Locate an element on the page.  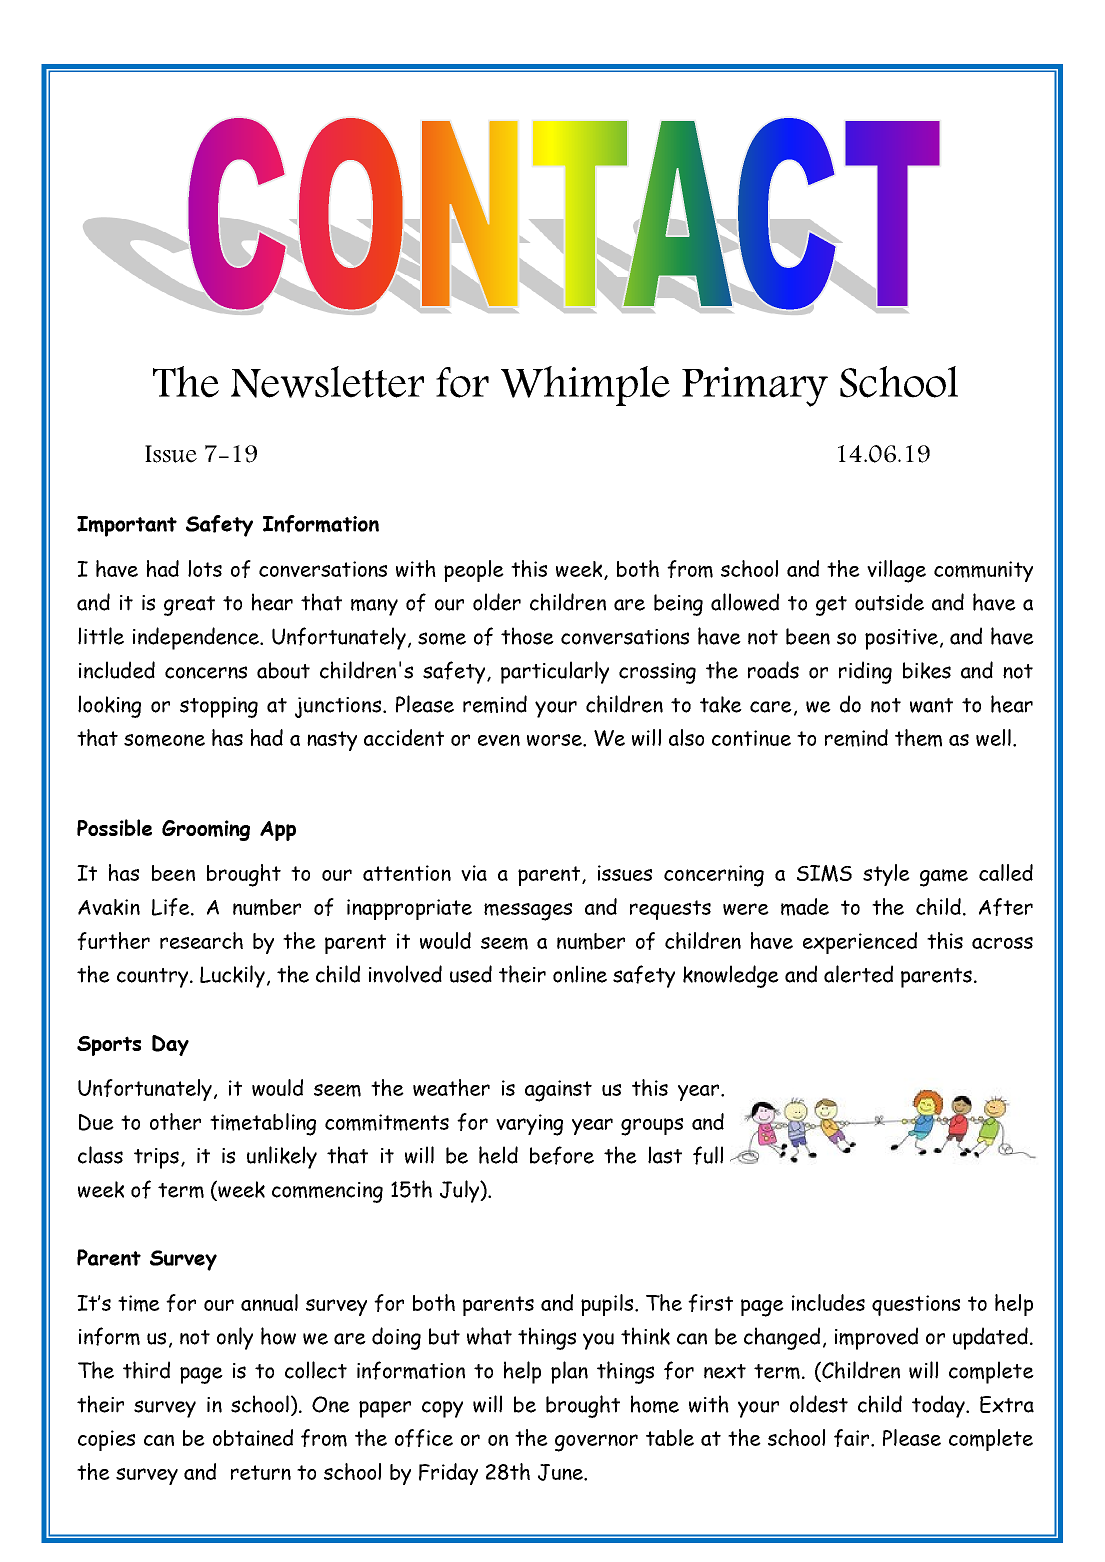
particularly is located at coordinates (555, 672).
